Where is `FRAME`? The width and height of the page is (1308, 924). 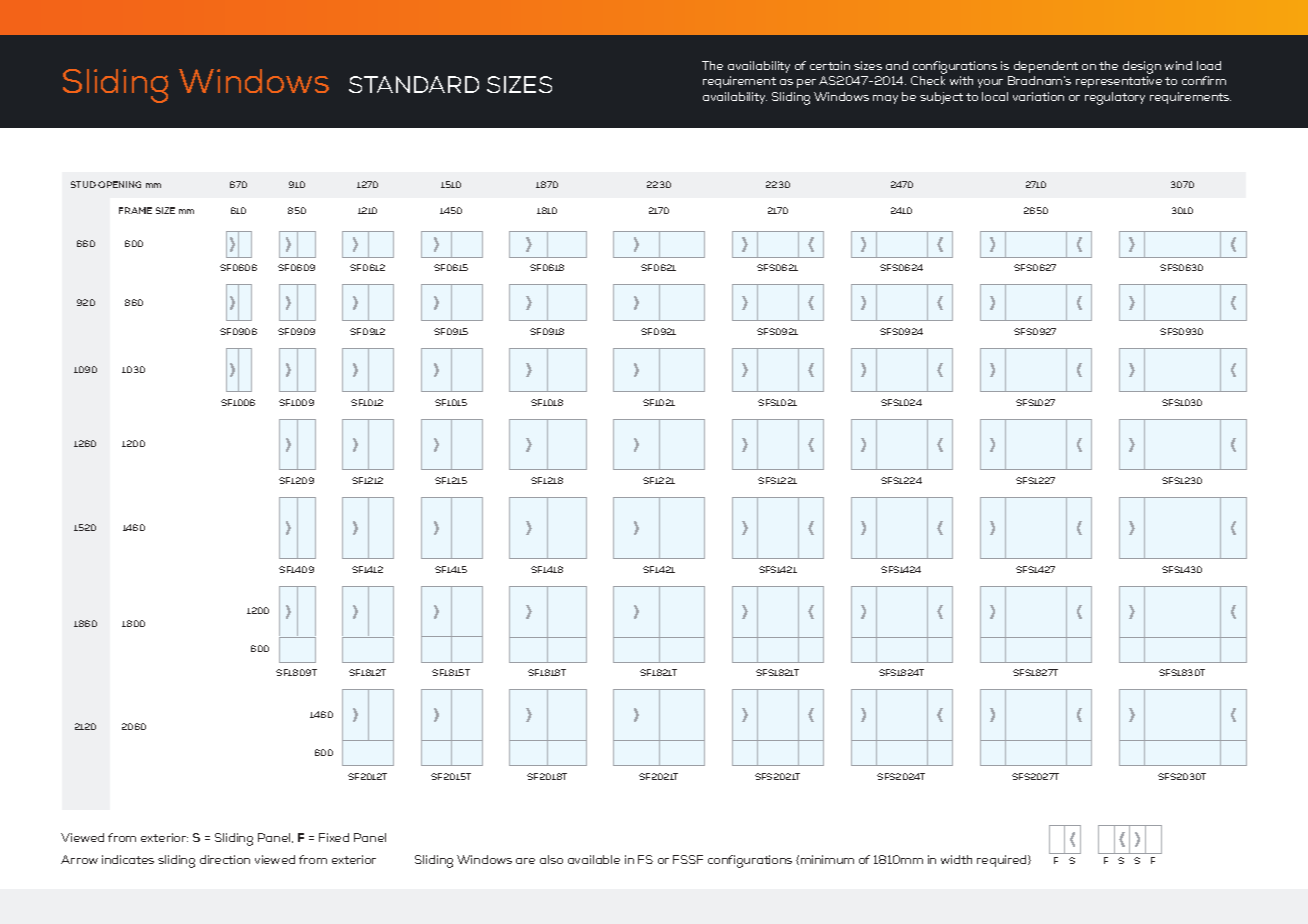 FRAME is located at coordinates (135, 210).
